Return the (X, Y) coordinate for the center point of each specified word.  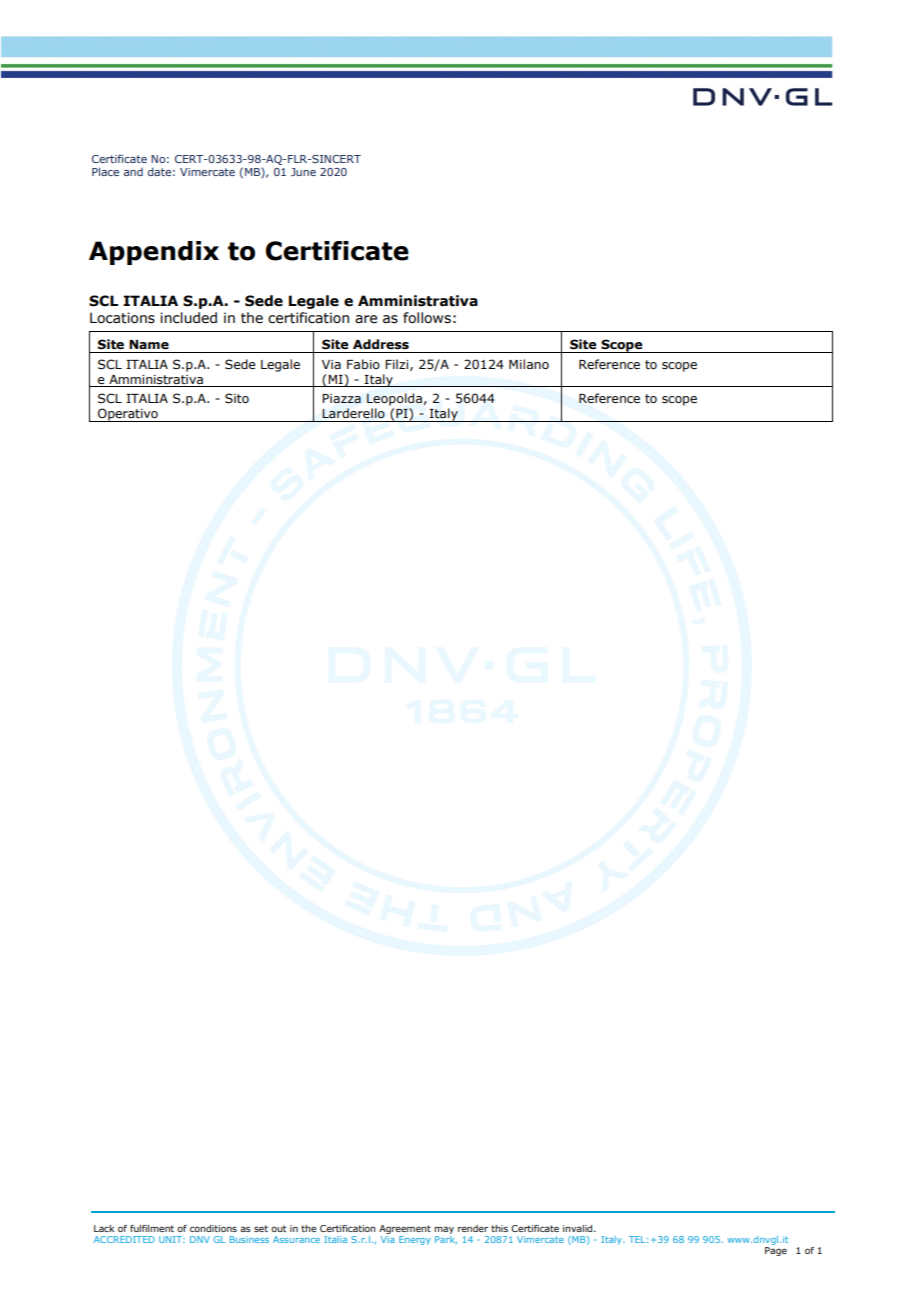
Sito (237, 398)
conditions (213, 1228)
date (159, 171)
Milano (529, 364)
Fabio (363, 364)
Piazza (341, 398)
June (303, 172)
